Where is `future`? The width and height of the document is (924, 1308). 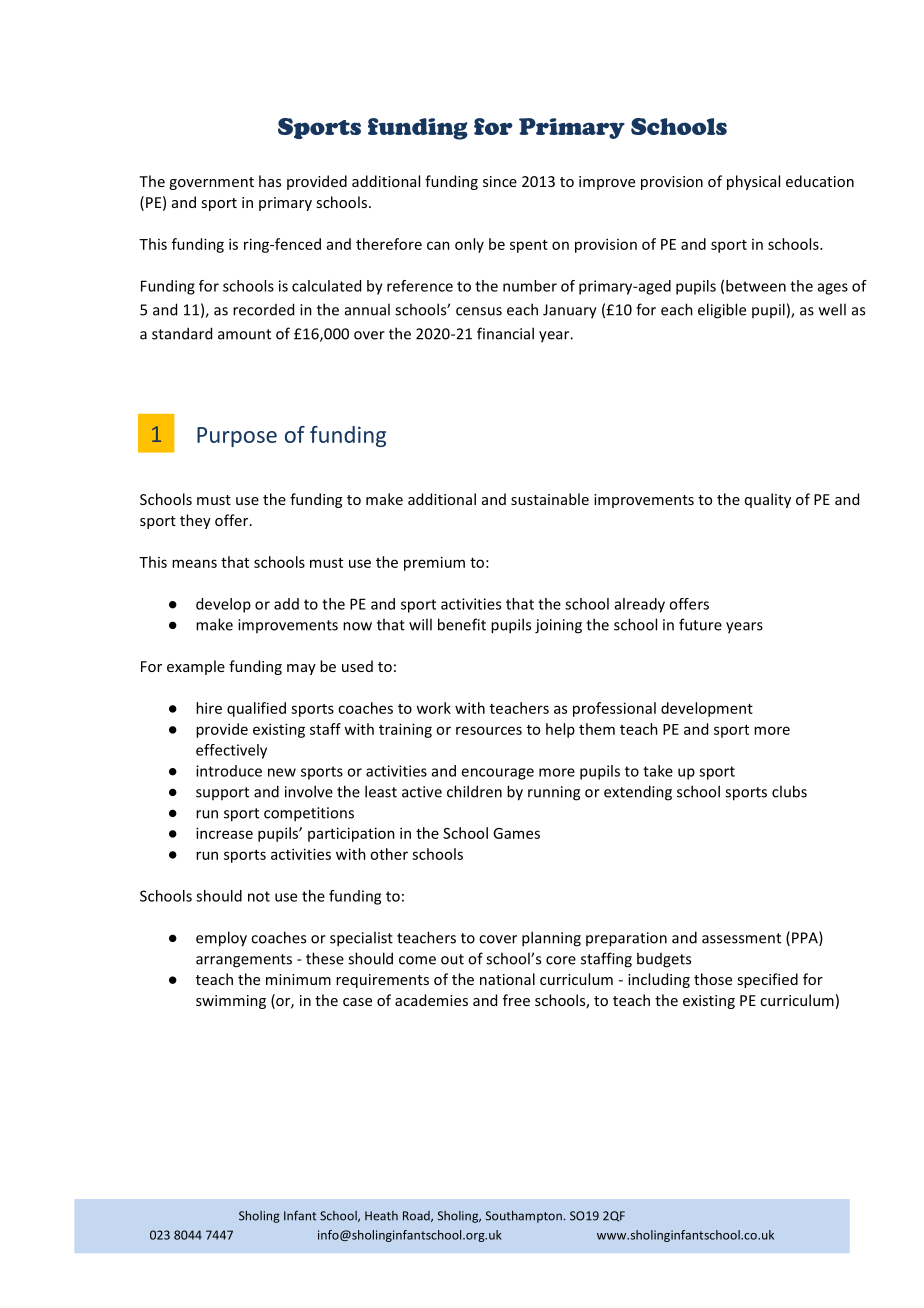 future is located at coordinates (700, 624).
